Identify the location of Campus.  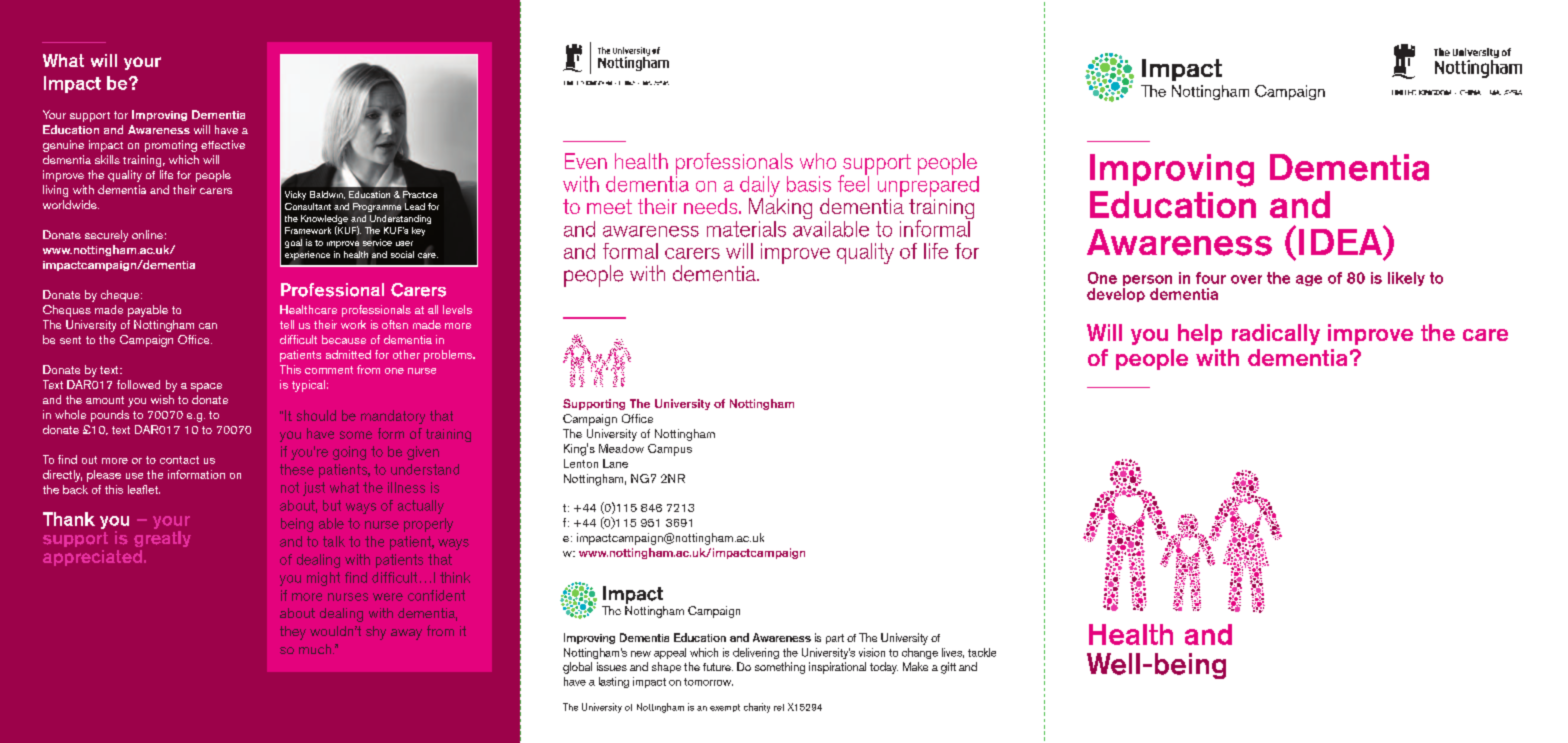
(670, 450).
